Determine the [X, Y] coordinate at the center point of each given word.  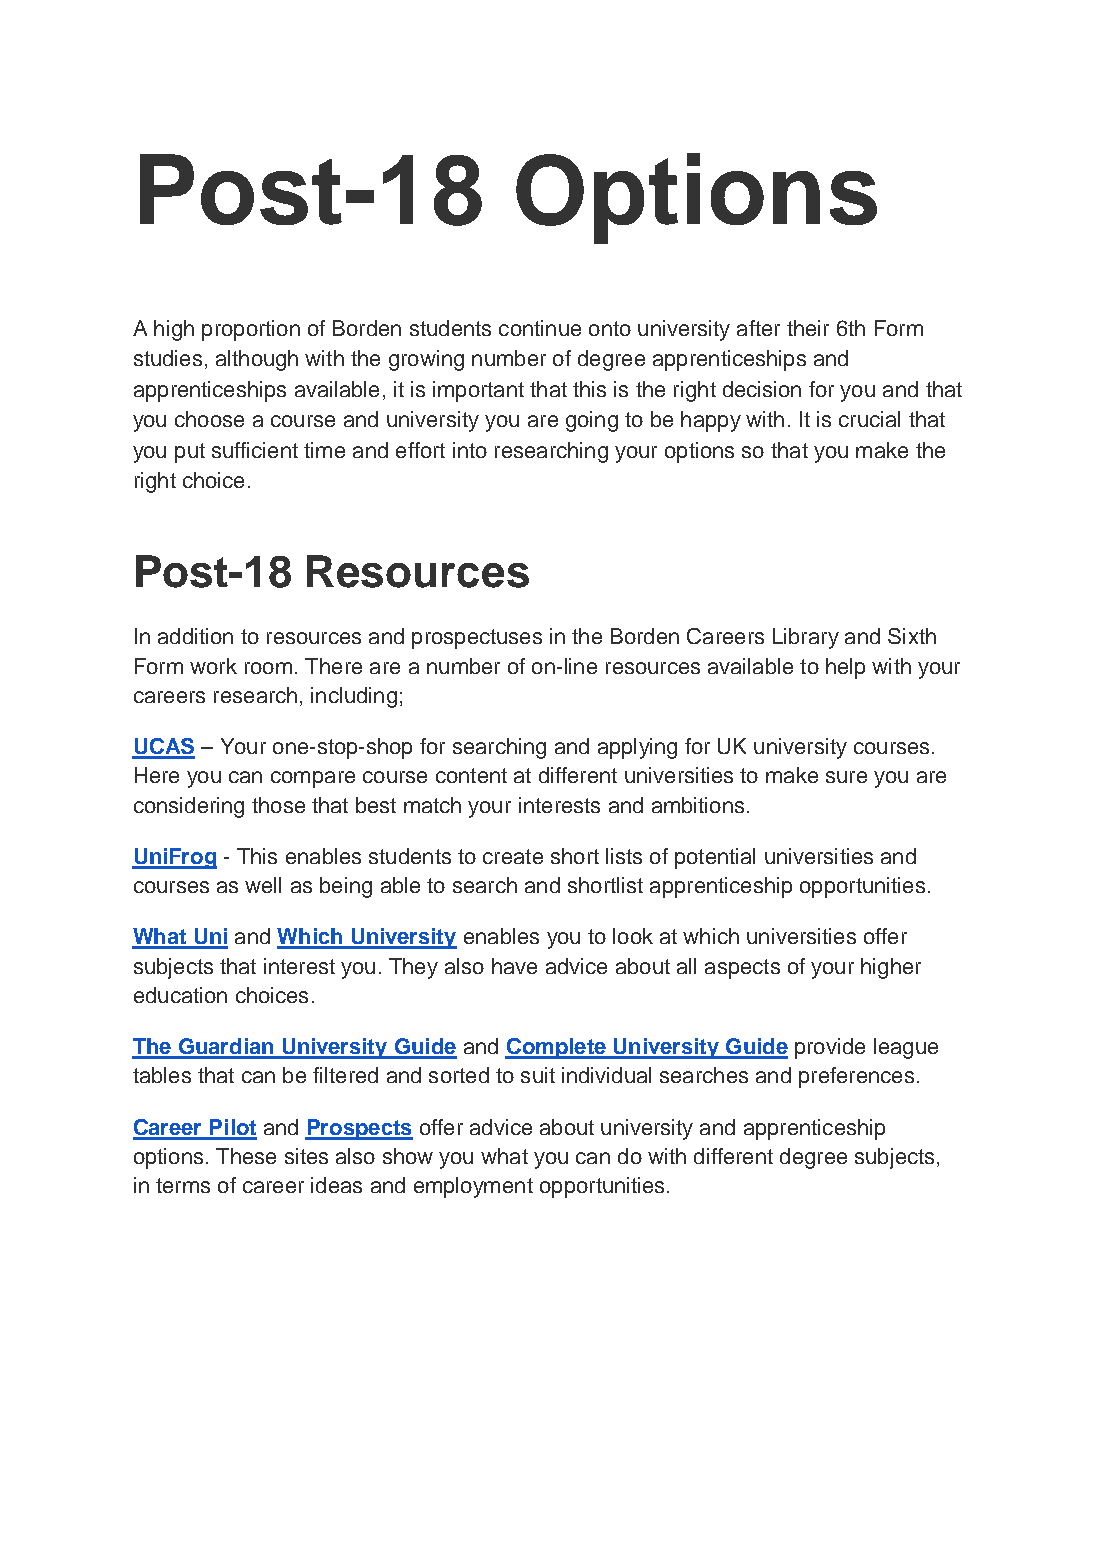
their [808, 328]
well [263, 885]
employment [473, 1187]
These [246, 1156]
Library [806, 638]
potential [715, 858]
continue [540, 328]
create [513, 856]
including [354, 697]
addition [195, 636]
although [257, 360]
